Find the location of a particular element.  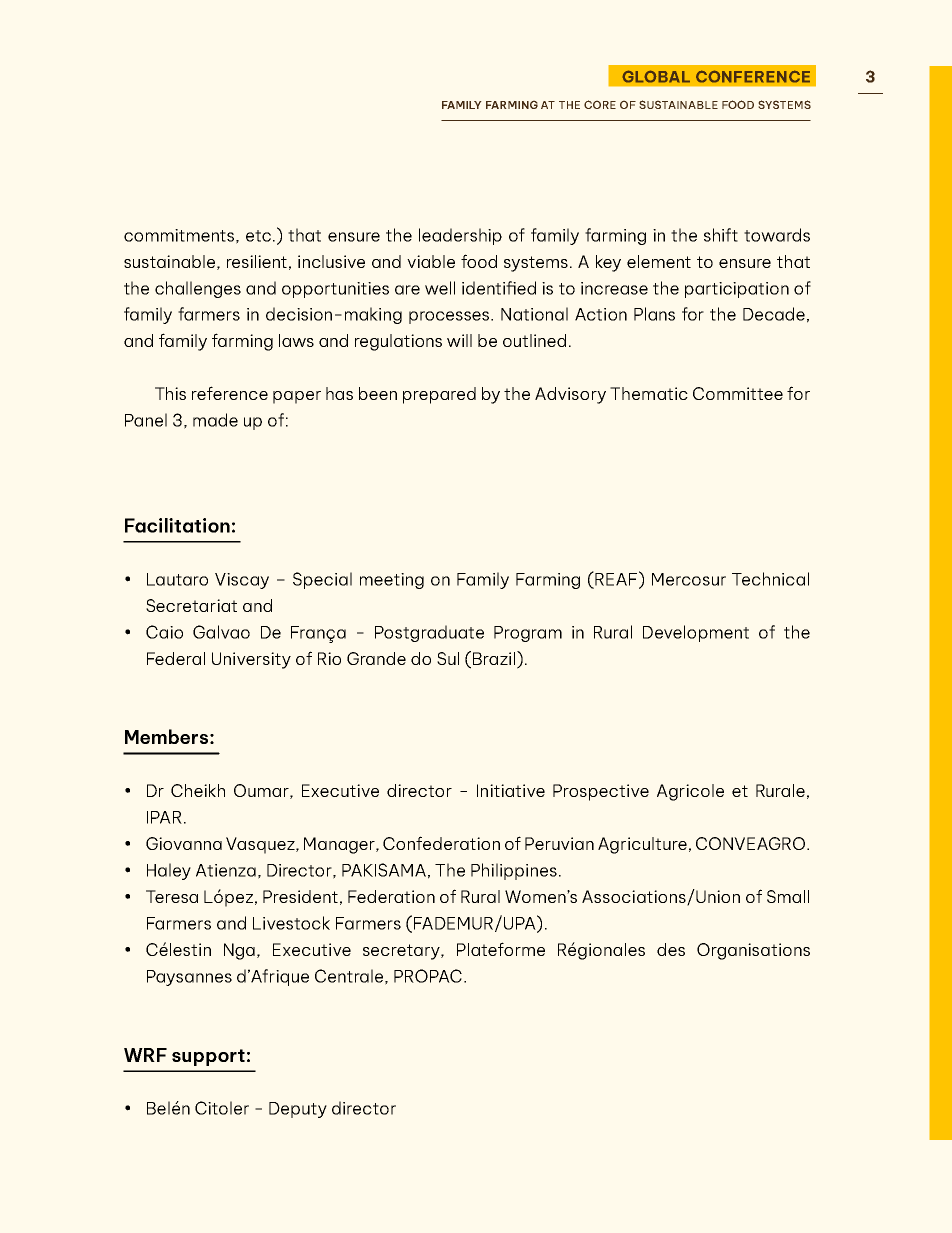

University is located at coordinates (251, 660).
